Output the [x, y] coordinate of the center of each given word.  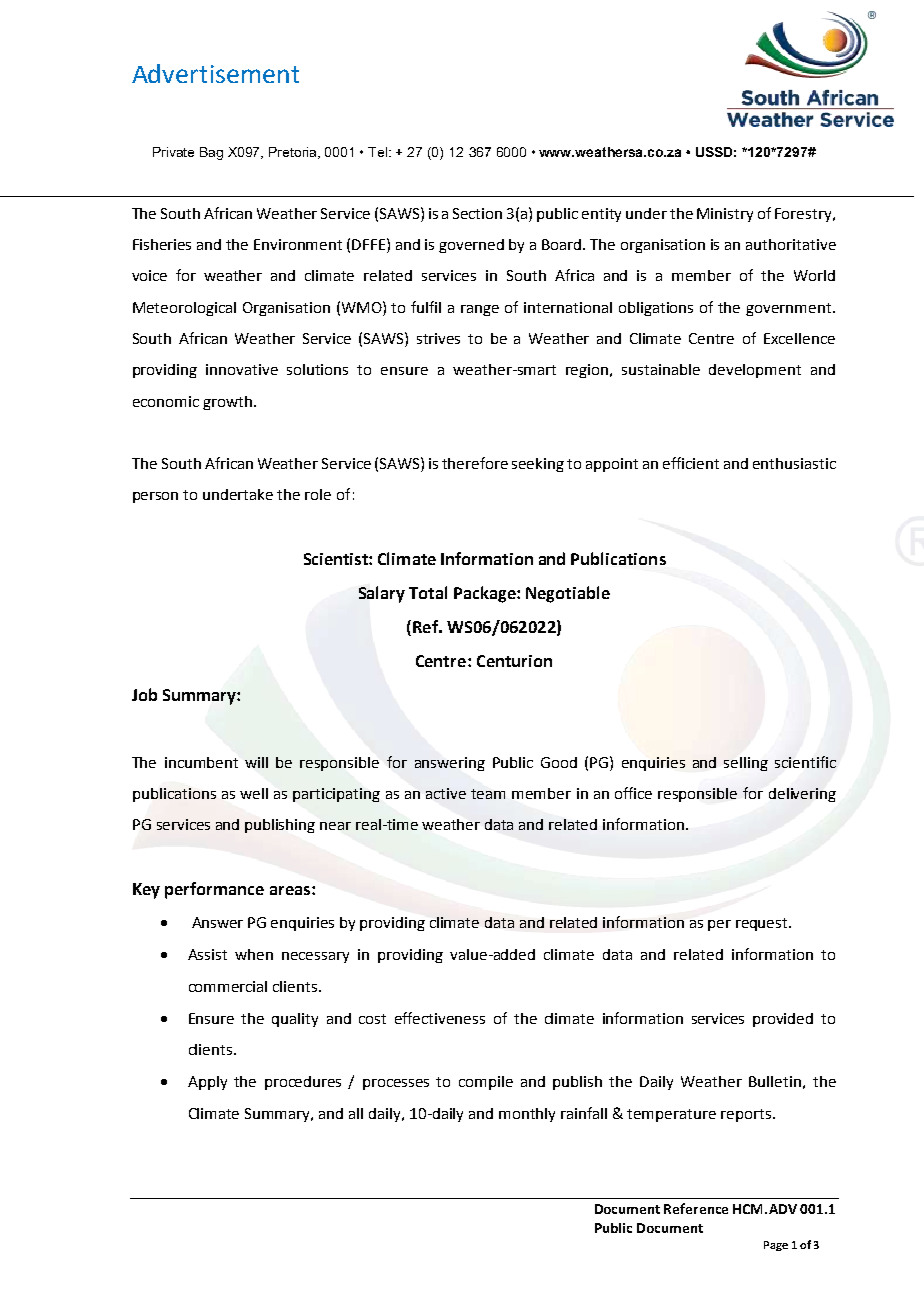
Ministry [725, 215]
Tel [379, 152]
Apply [207, 1083]
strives [438, 338]
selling [746, 764]
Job [144, 694]
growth [229, 403]
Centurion [514, 661]
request [763, 924]
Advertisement [215, 73]
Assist [207, 954]
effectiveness [440, 1018]
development [755, 371]
